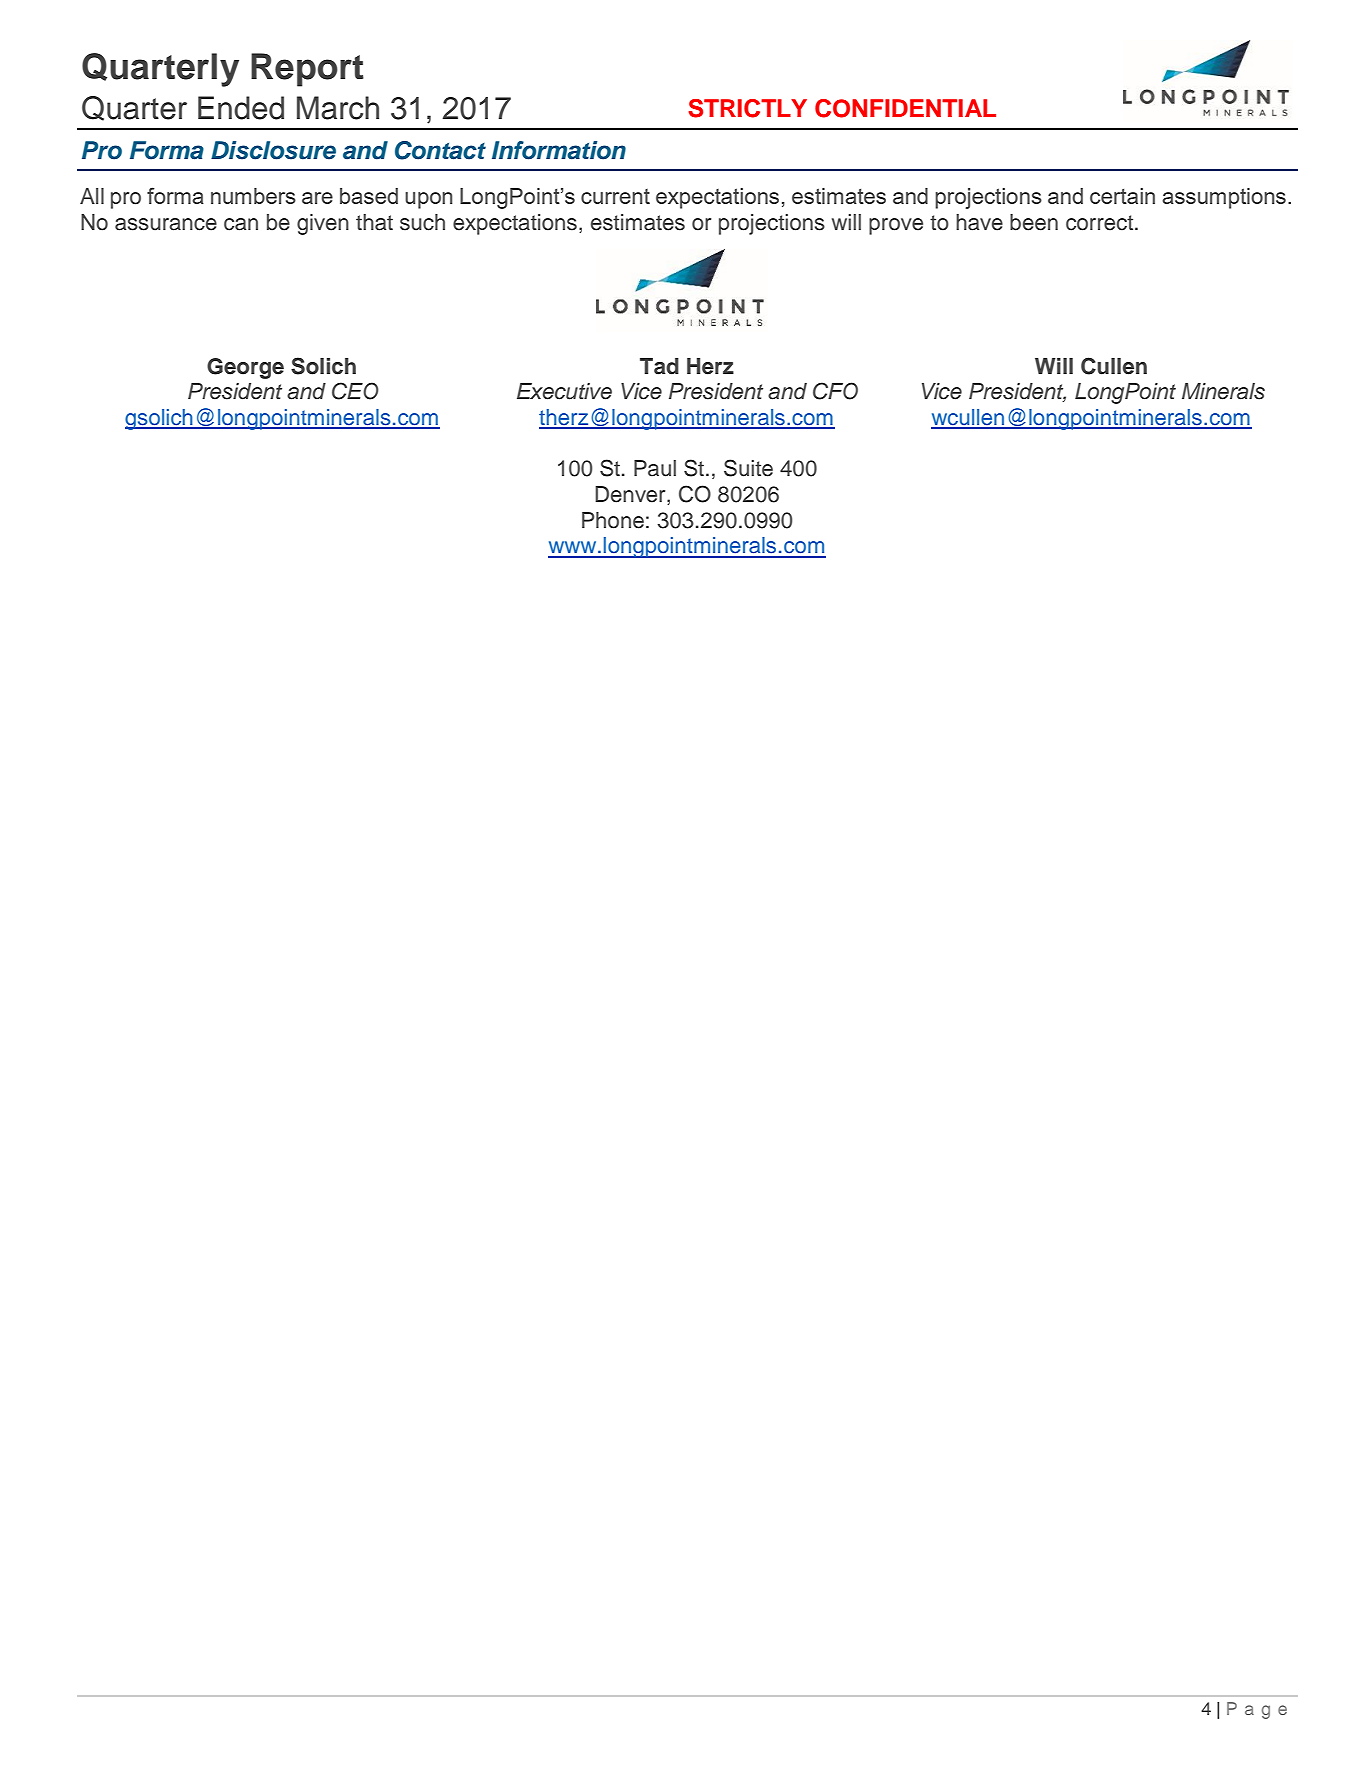  I want to click on Executive, so click(564, 391).
